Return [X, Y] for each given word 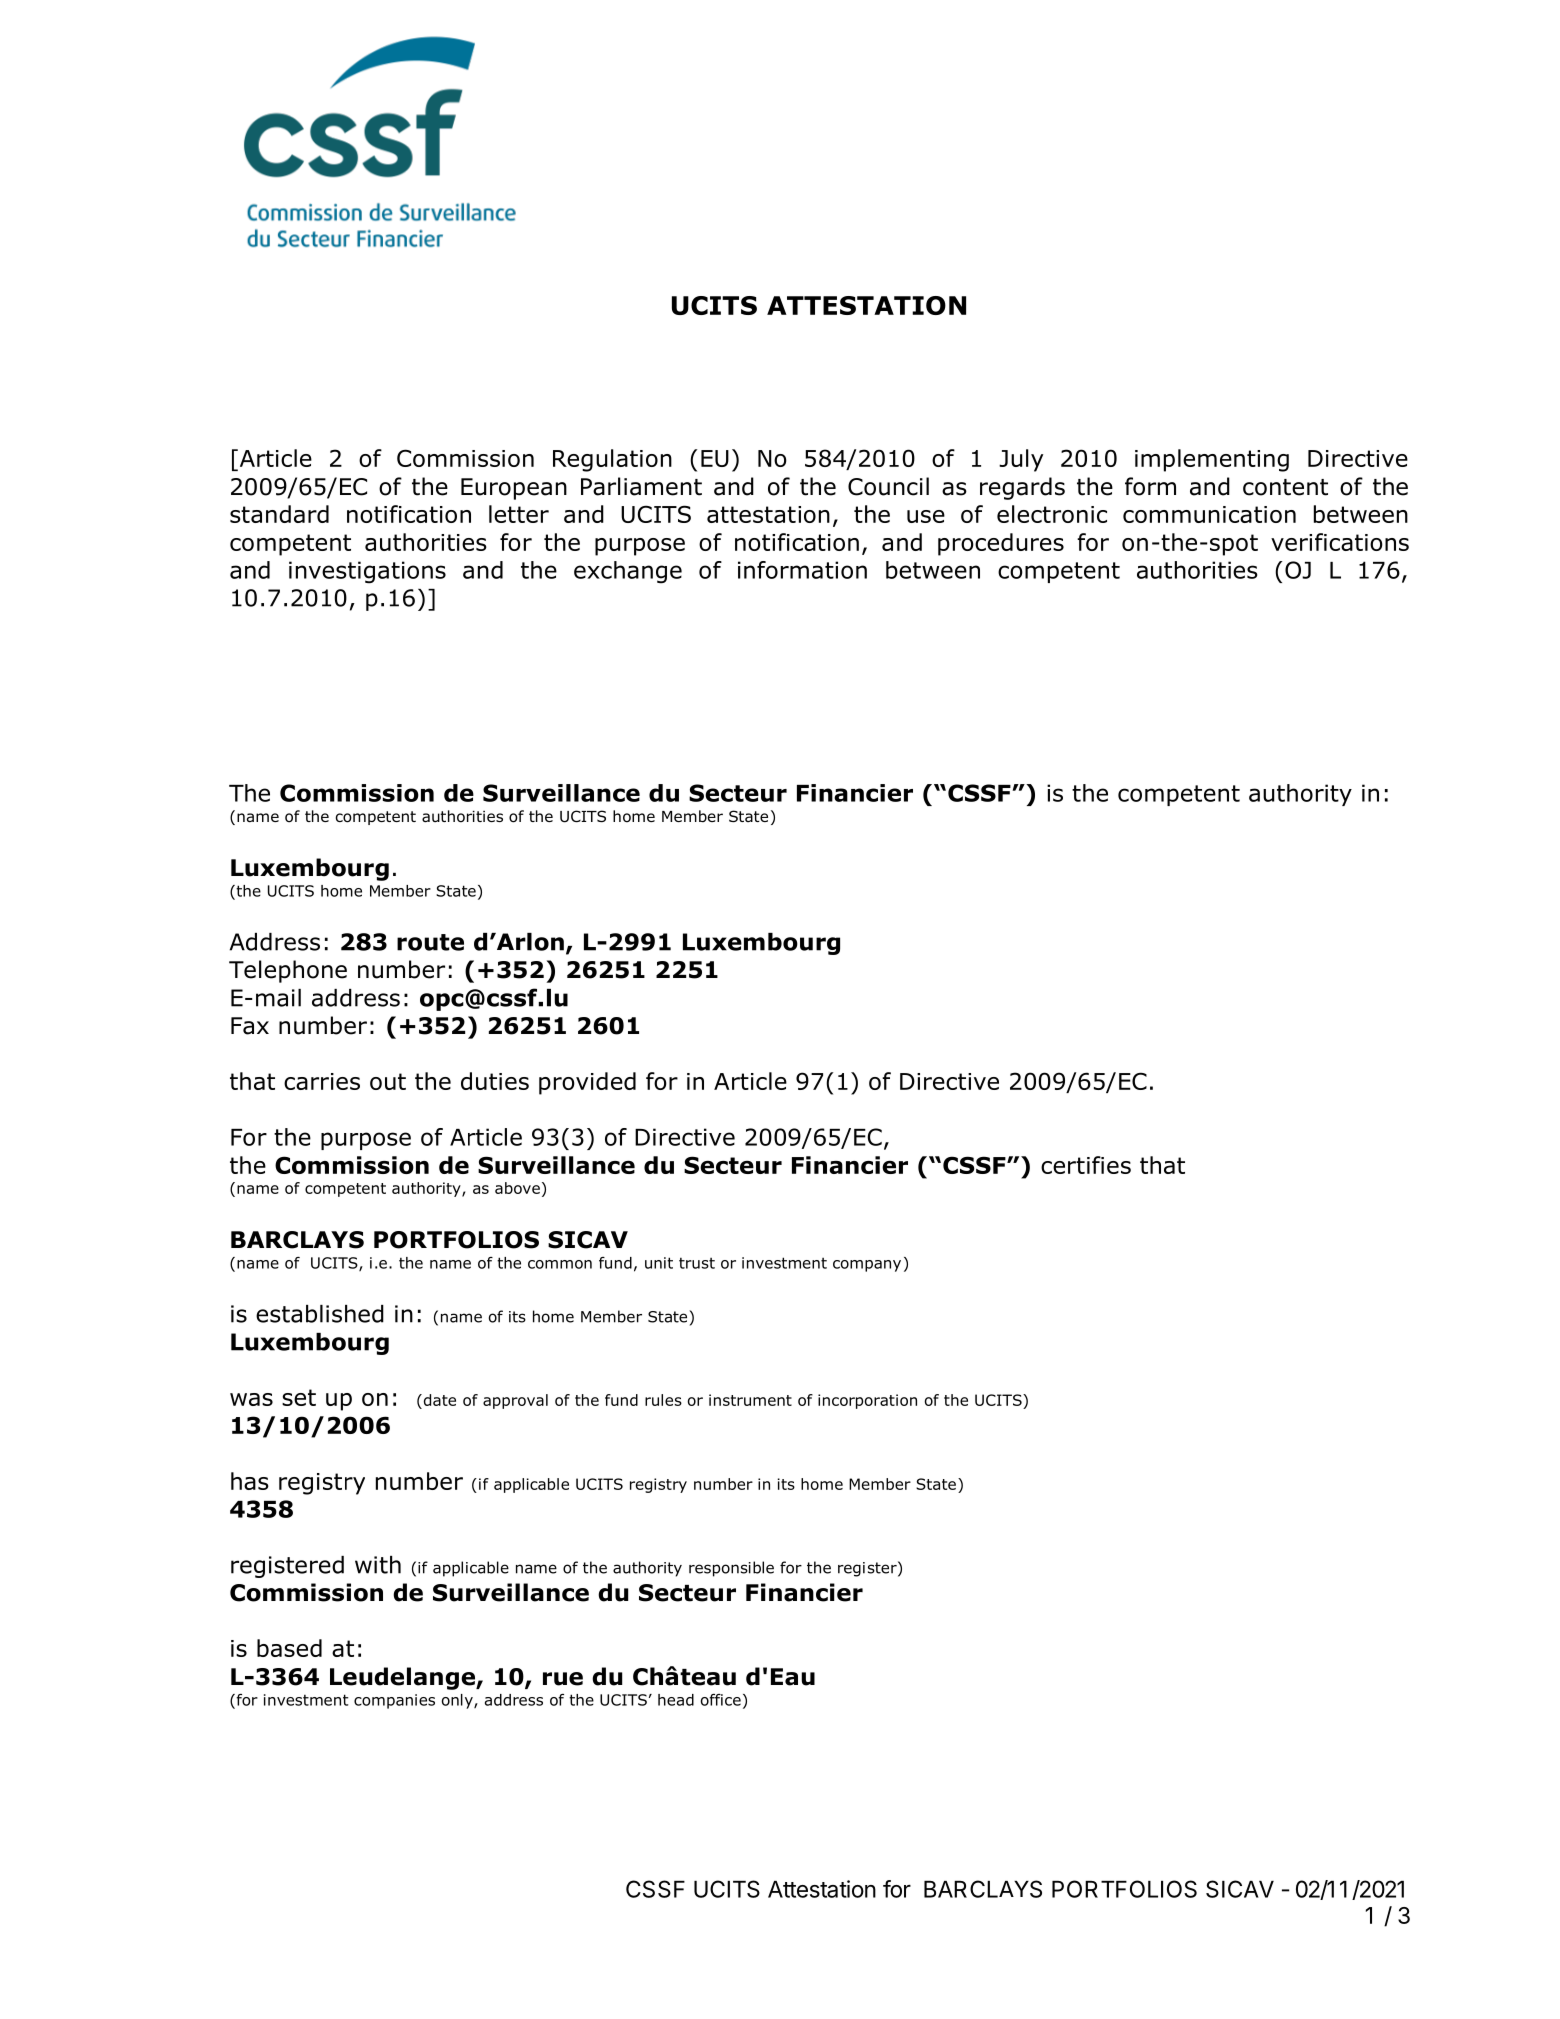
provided [587, 1083]
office [721, 1700]
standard [279, 514]
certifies [1086, 1165]
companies [394, 1701]
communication [1209, 514]
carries [322, 1081]
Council [888, 486]
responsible [731, 1569]
